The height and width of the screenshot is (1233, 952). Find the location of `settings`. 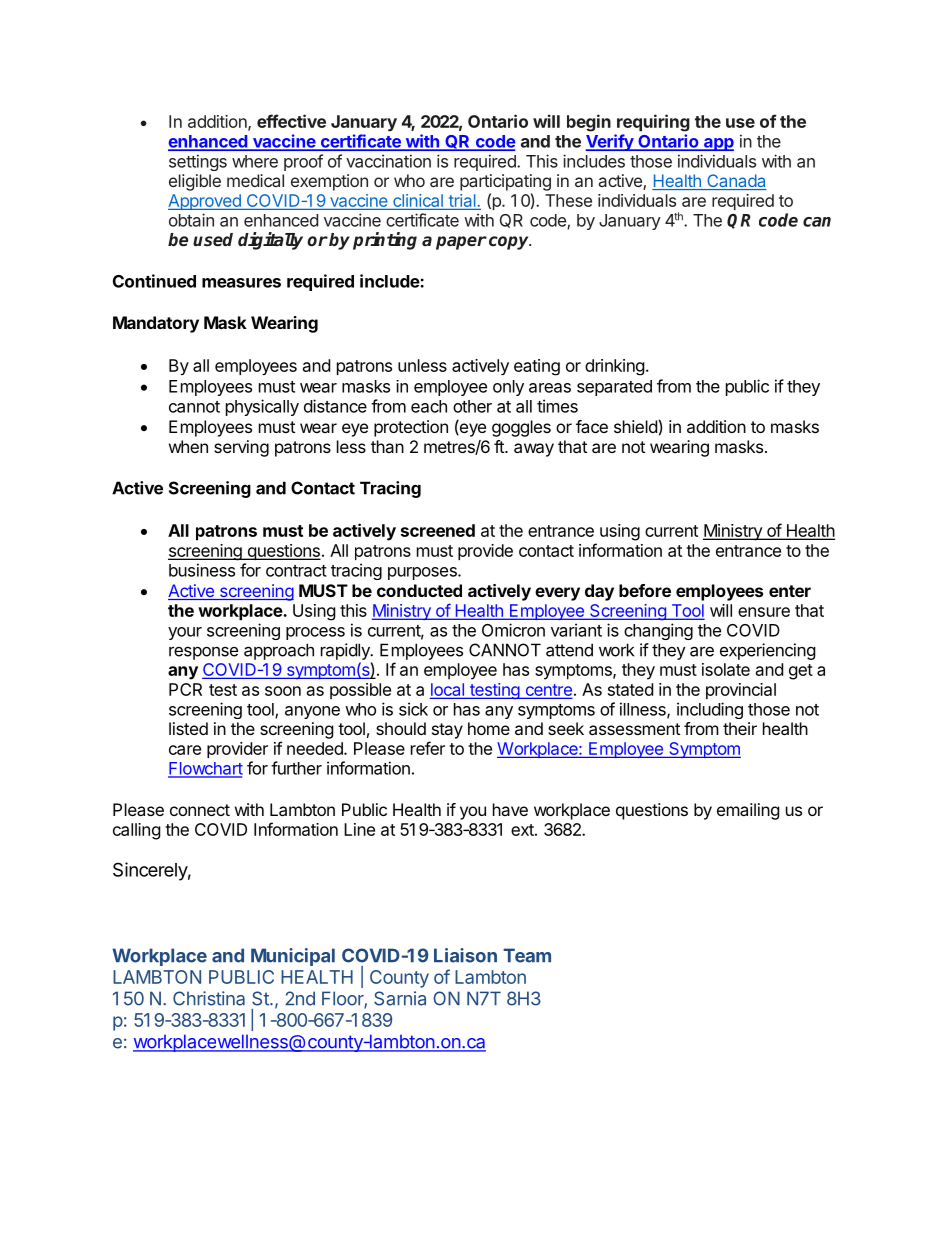

settings is located at coordinates (198, 162).
